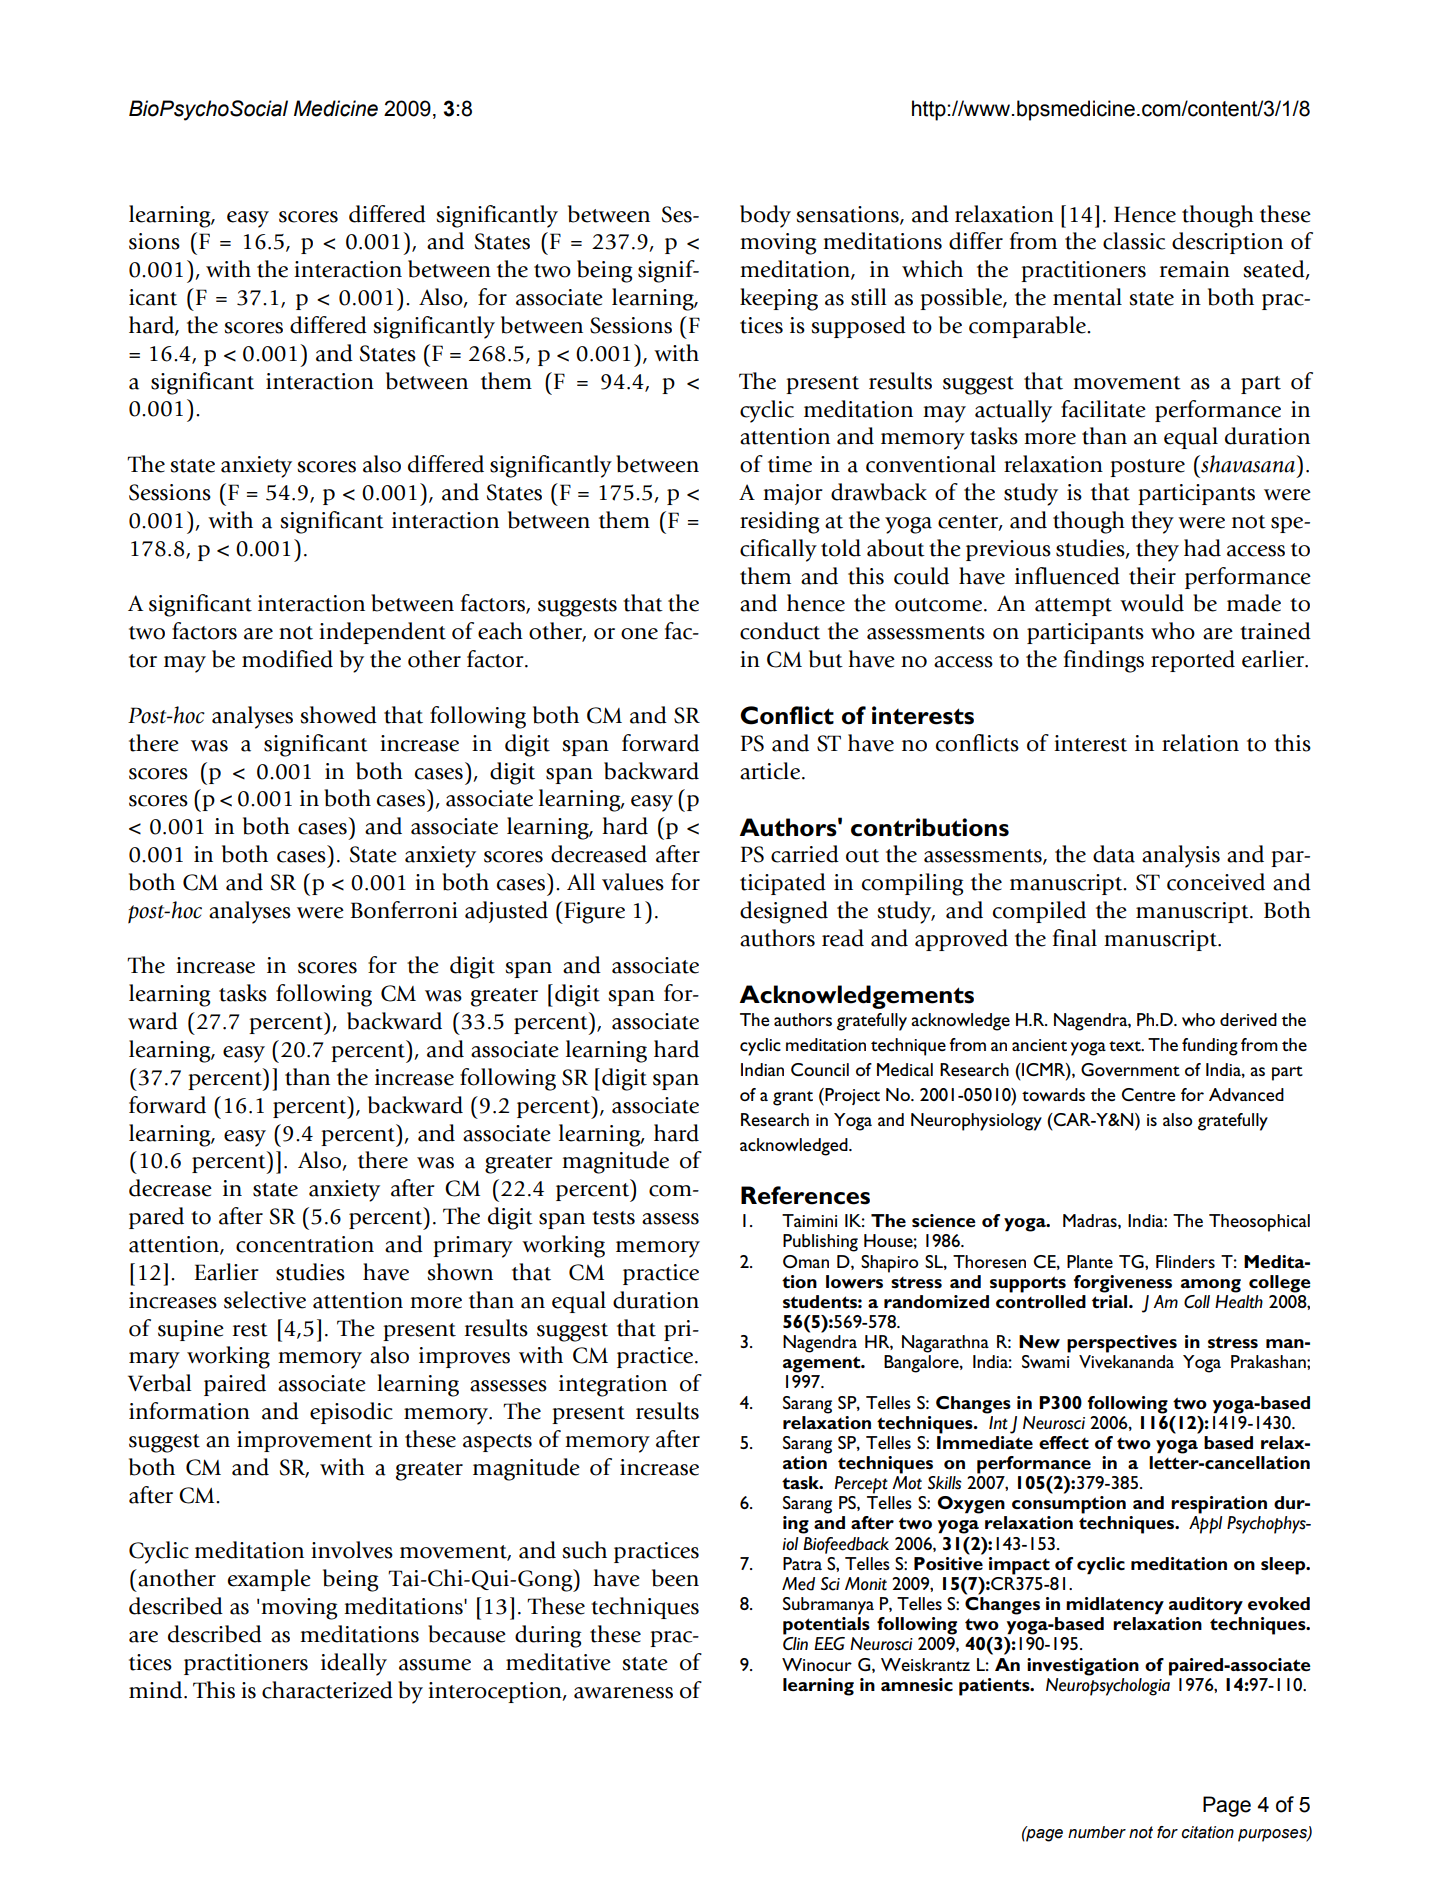  What do you see at coordinates (1123, 1284) in the document?
I see `forgiveness` at bounding box center [1123, 1284].
